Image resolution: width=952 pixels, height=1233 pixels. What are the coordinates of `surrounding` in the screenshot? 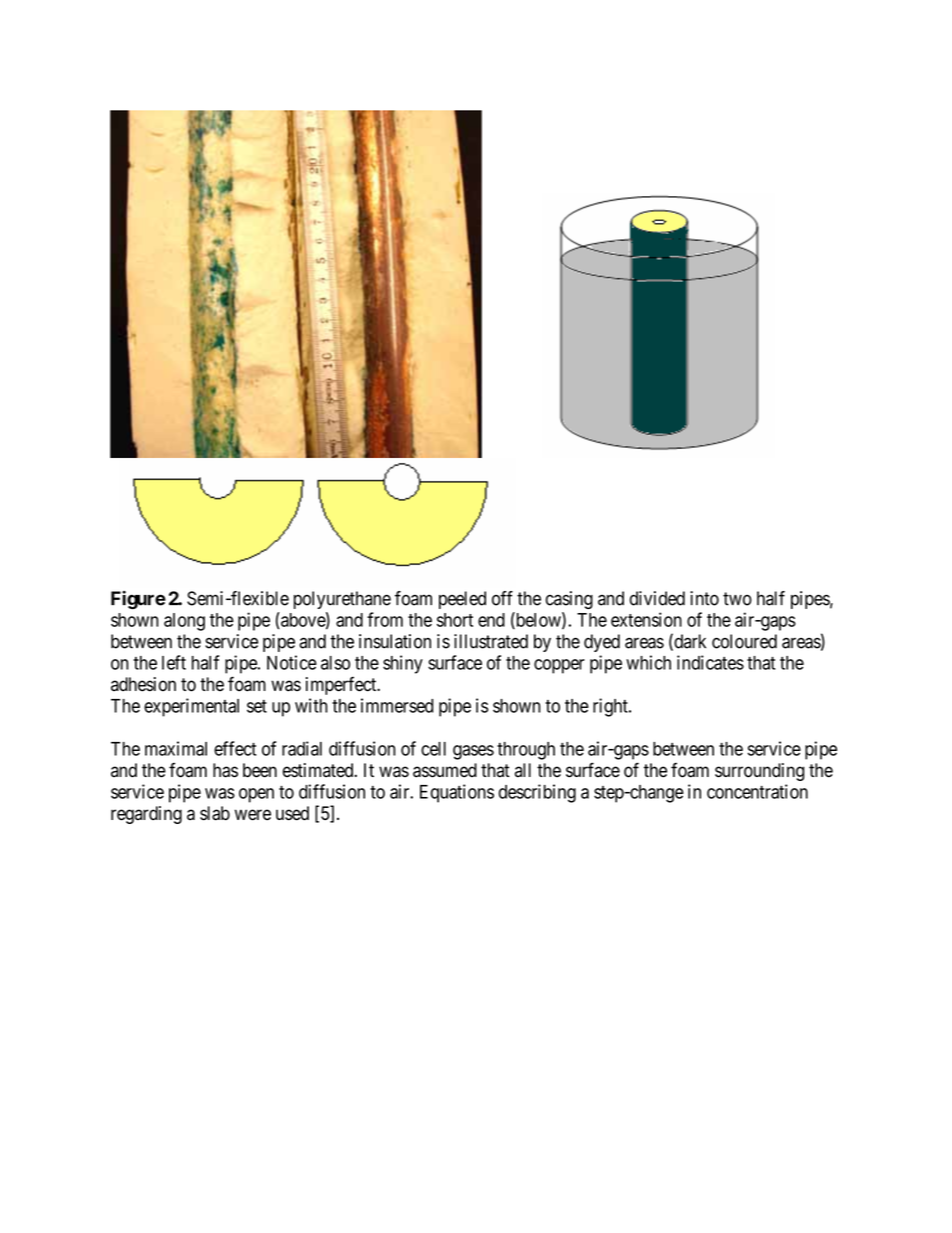 It's located at (759, 772).
